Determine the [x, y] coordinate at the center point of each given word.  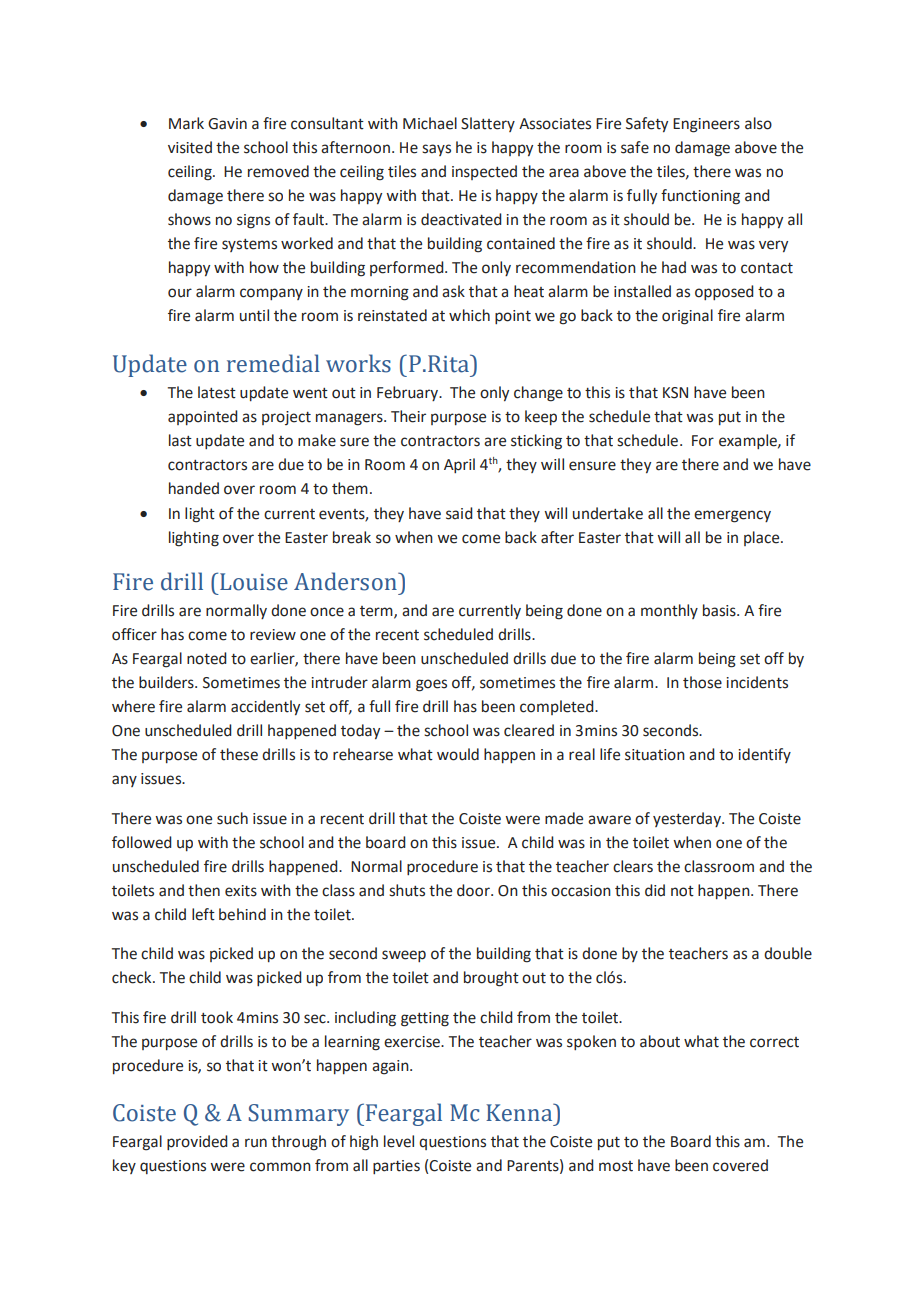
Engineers [706, 125]
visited [190, 147]
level [399, 1141]
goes [431, 685]
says [436, 150]
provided [197, 1142]
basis [720, 610]
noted [207, 658]
